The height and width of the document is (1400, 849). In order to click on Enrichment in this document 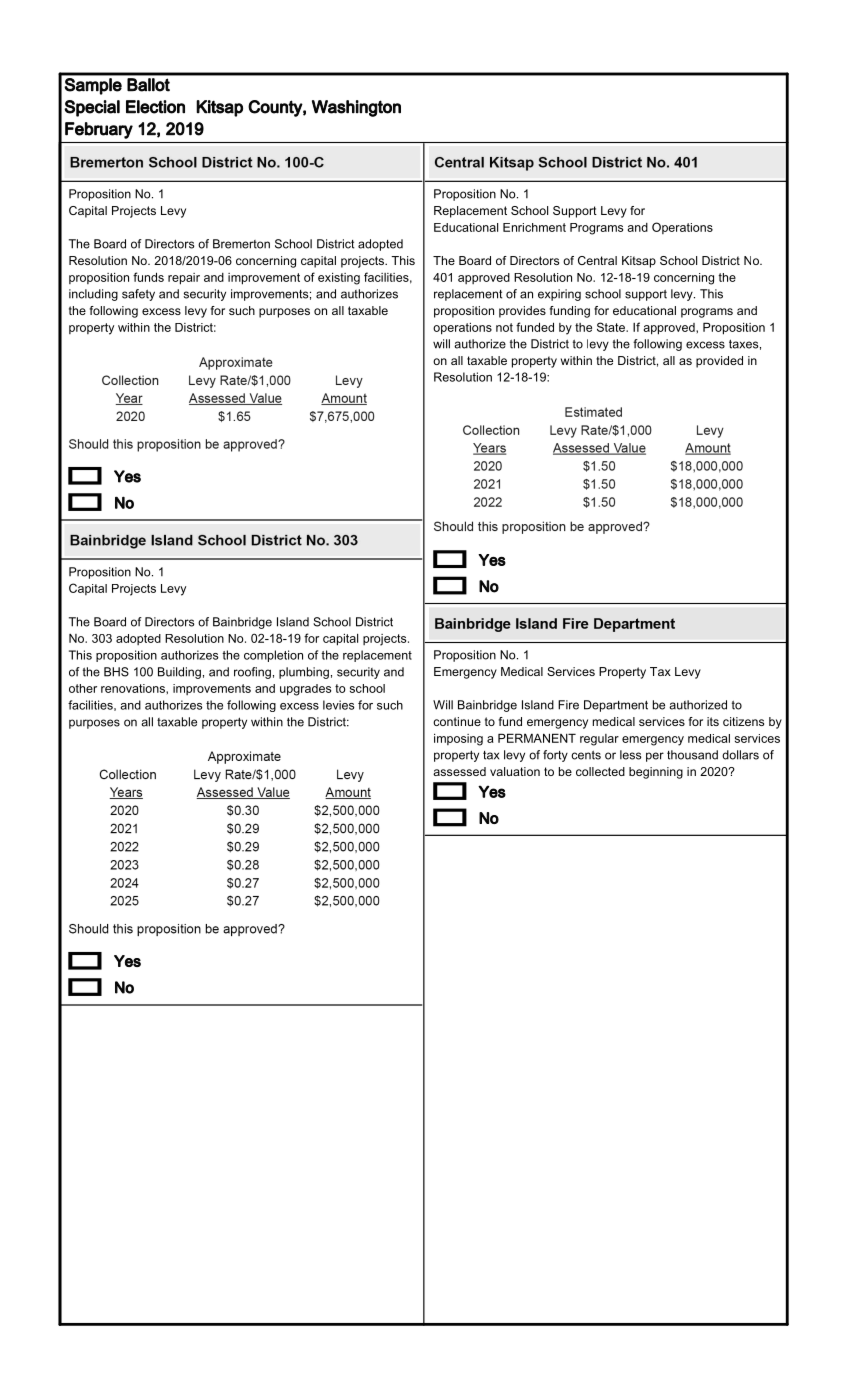, I will do `click(534, 227)`.
